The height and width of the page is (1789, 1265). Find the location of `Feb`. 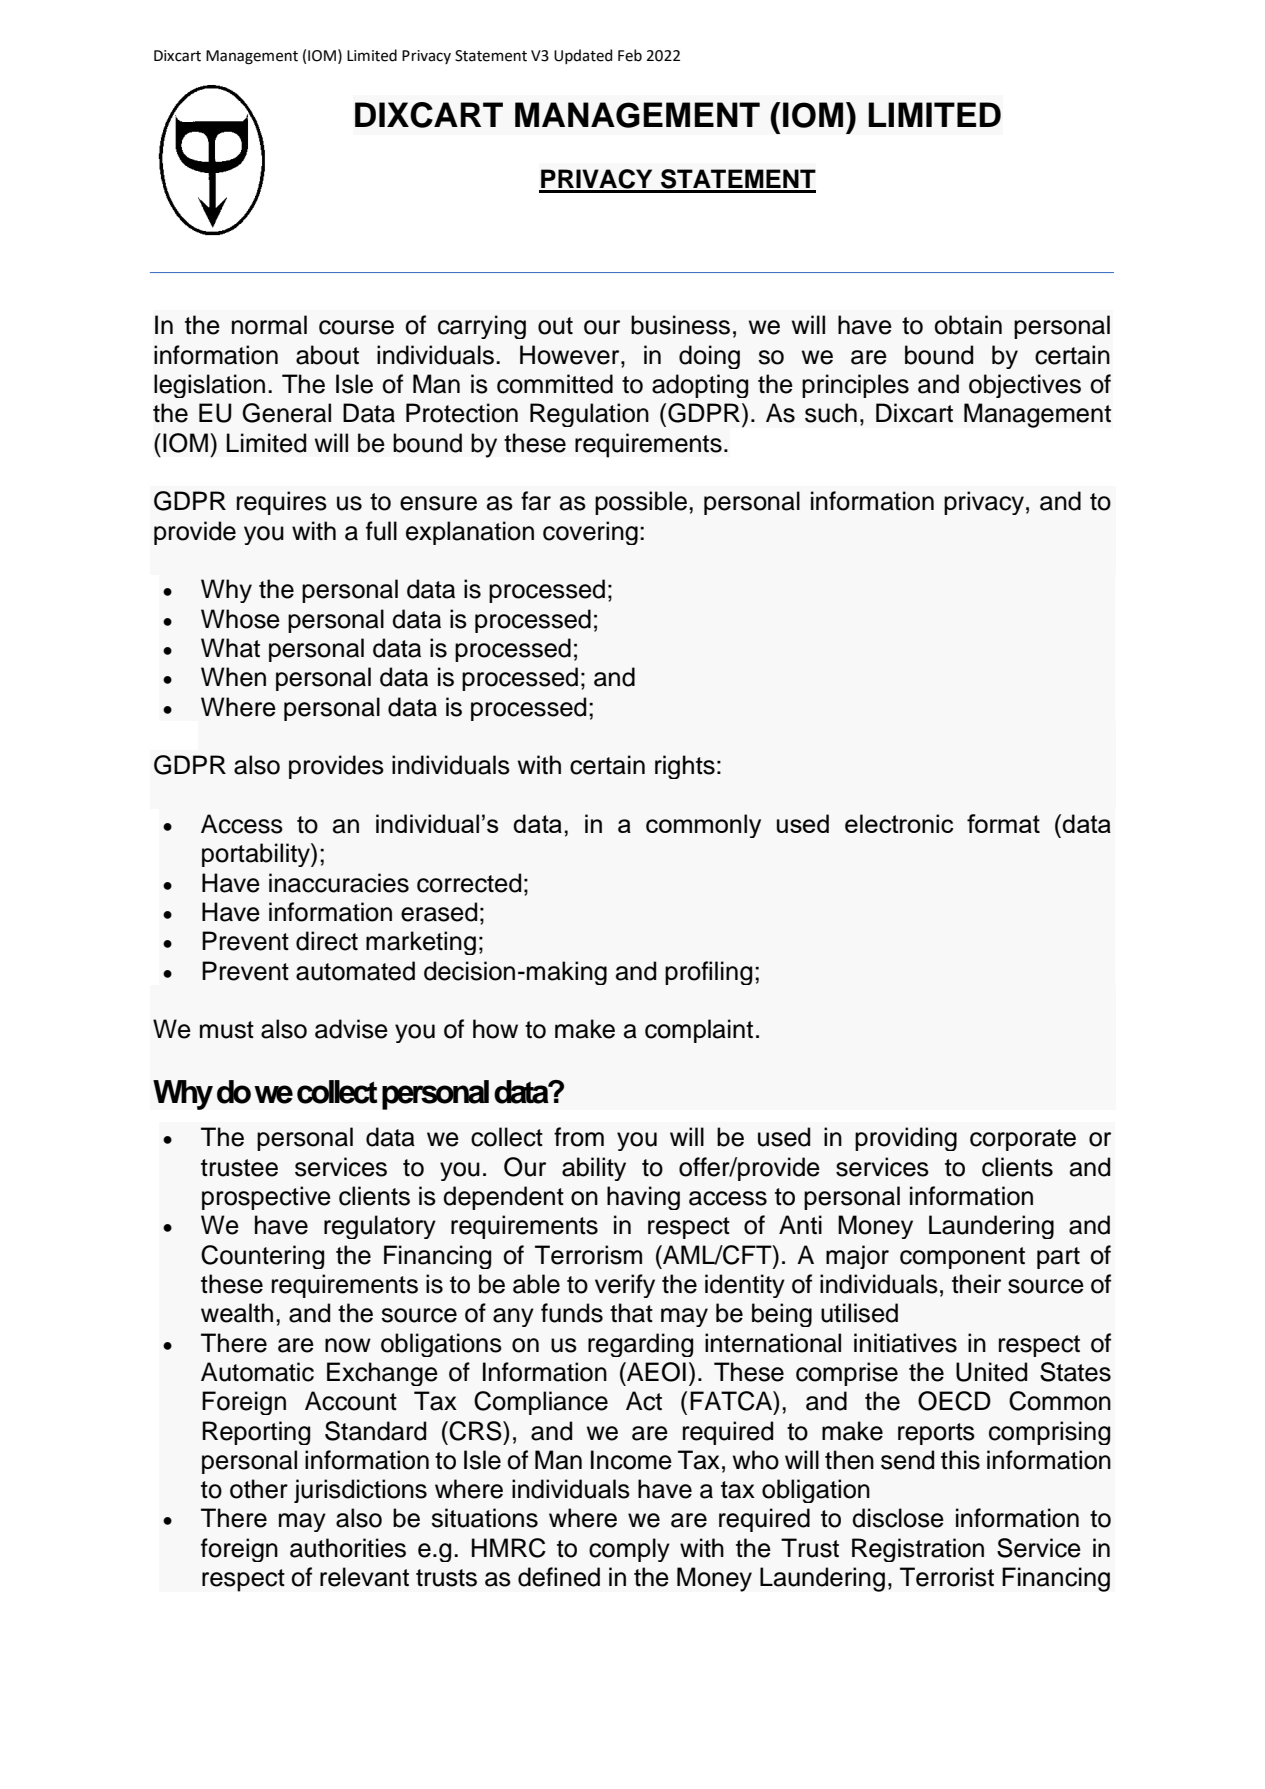

Feb is located at coordinates (630, 55).
